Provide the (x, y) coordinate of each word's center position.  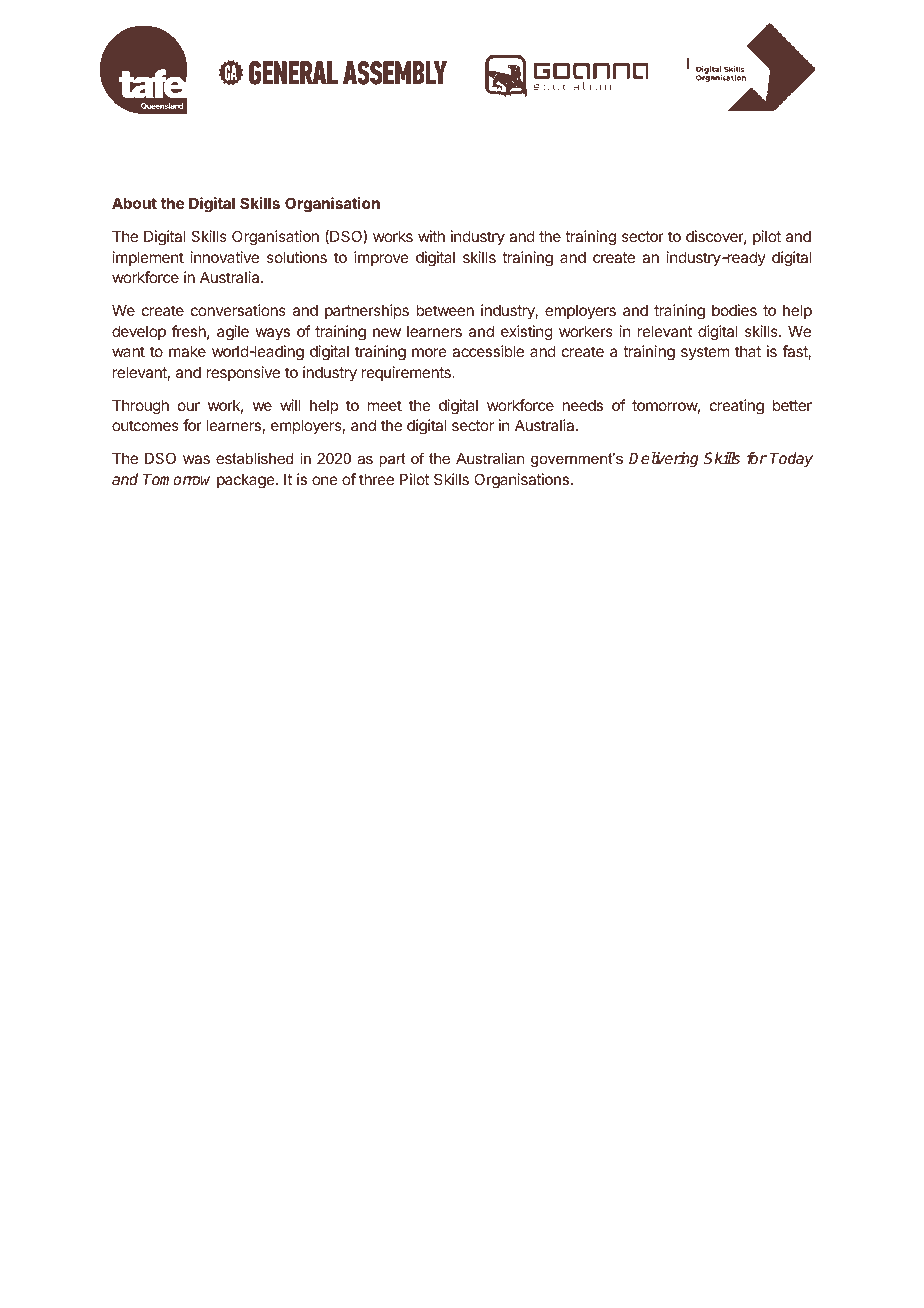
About (134, 203)
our (189, 406)
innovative (225, 257)
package (247, 481)
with (431, 236)
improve (381, 258)
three (376, 479)
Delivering (664, 460)
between (445, 310)
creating (737, 407)
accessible (488, 351)
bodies (734, 310)
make (187, 351)
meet (385, 405)
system (705, 353)
